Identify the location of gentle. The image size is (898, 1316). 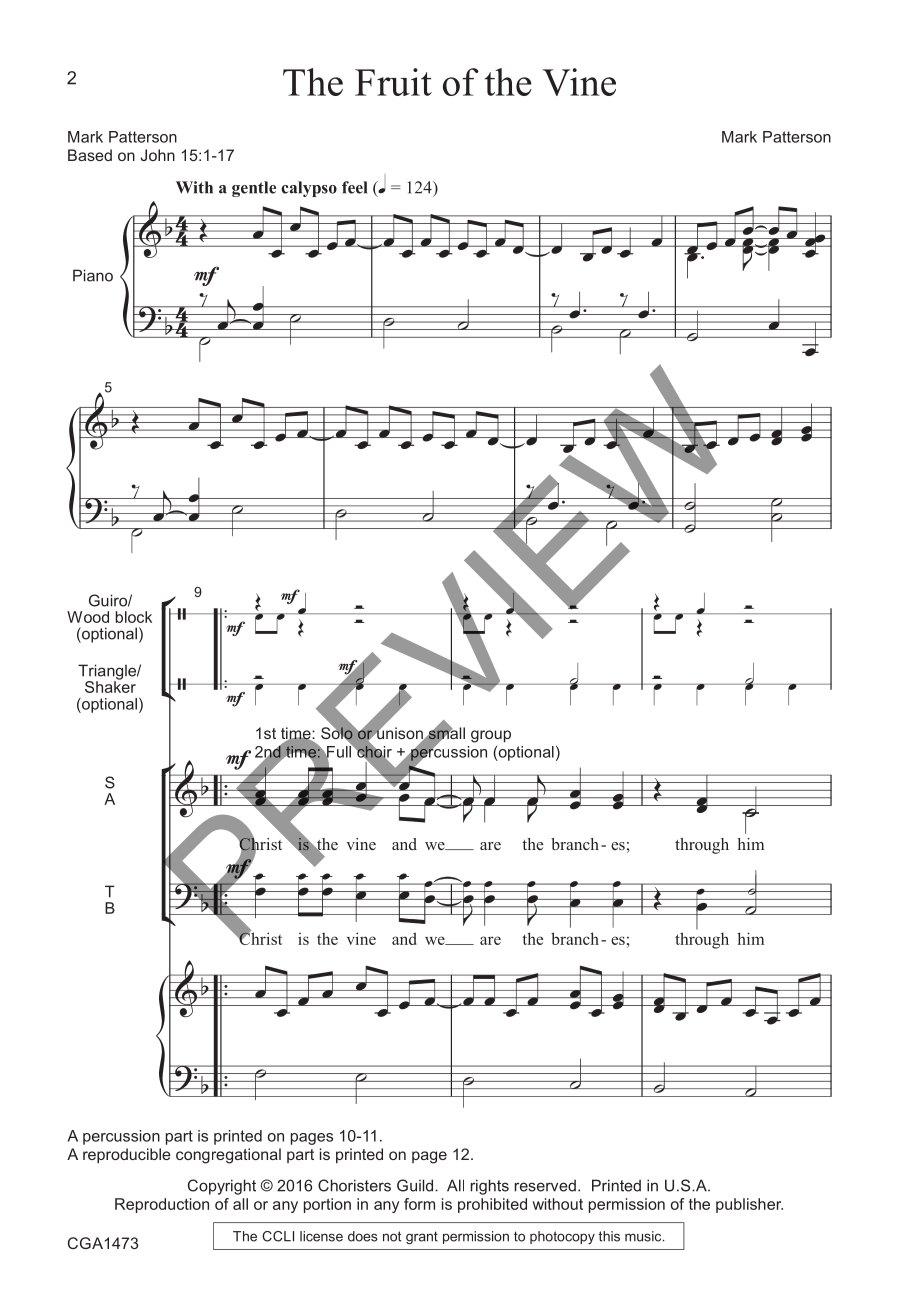
(254, 189).
